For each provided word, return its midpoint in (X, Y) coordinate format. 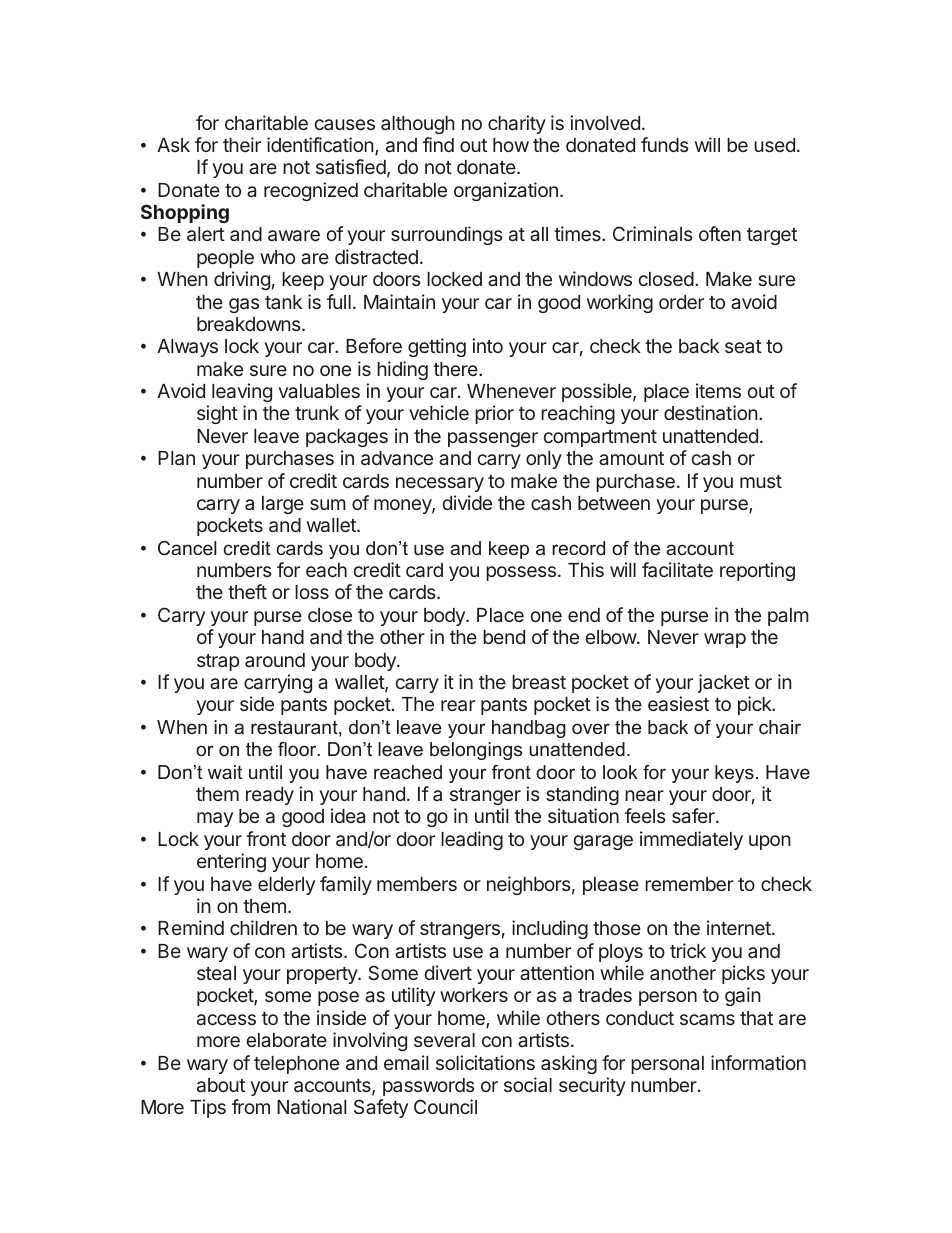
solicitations (485, 1062)
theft (247, 591)
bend (504, 637)
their (242, 144)
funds (664, 144)
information (758, 1062)
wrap (725, 640)
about (221, 1085)
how (511, 145)
